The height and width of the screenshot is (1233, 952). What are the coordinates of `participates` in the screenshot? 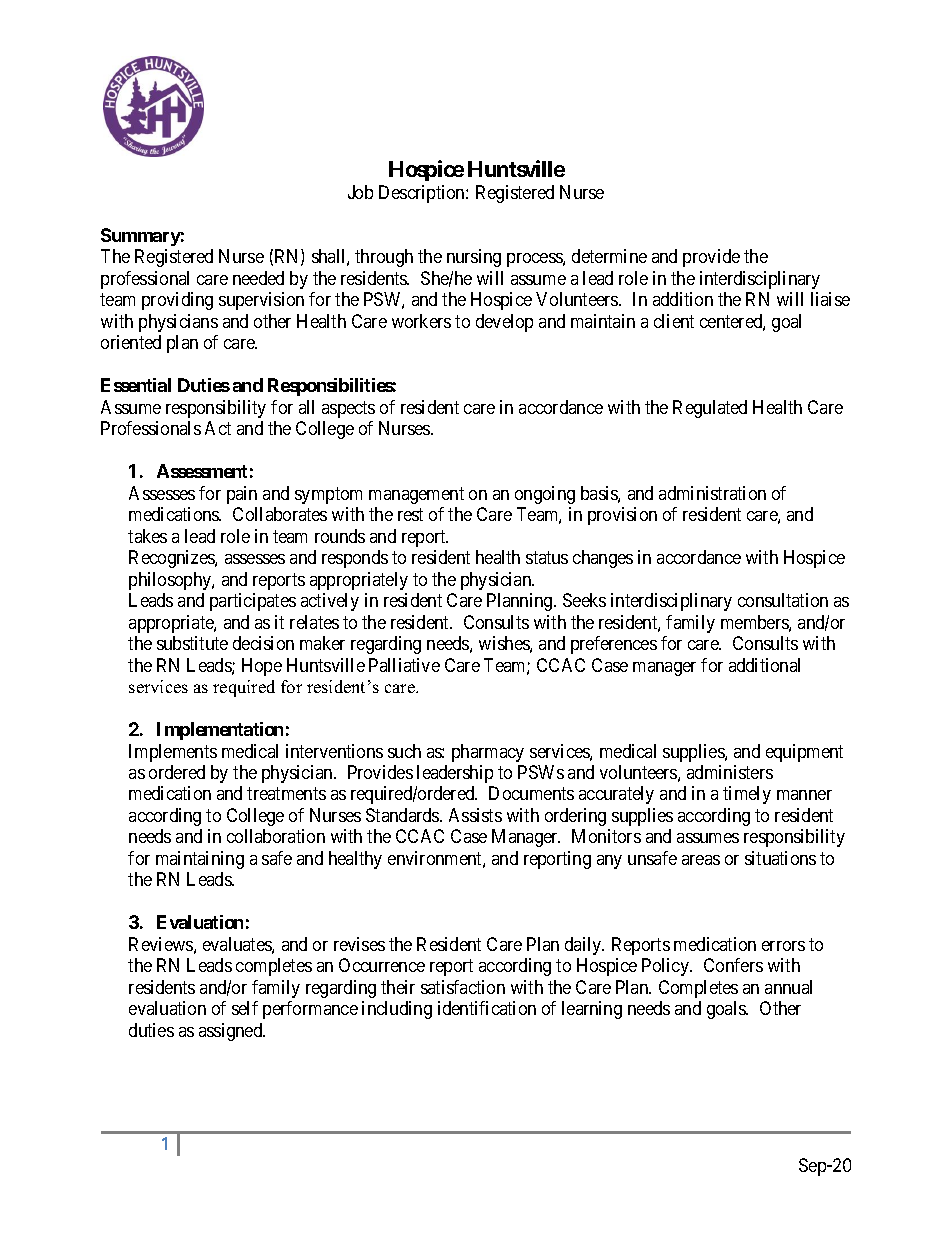 It's located at (253, 602).
